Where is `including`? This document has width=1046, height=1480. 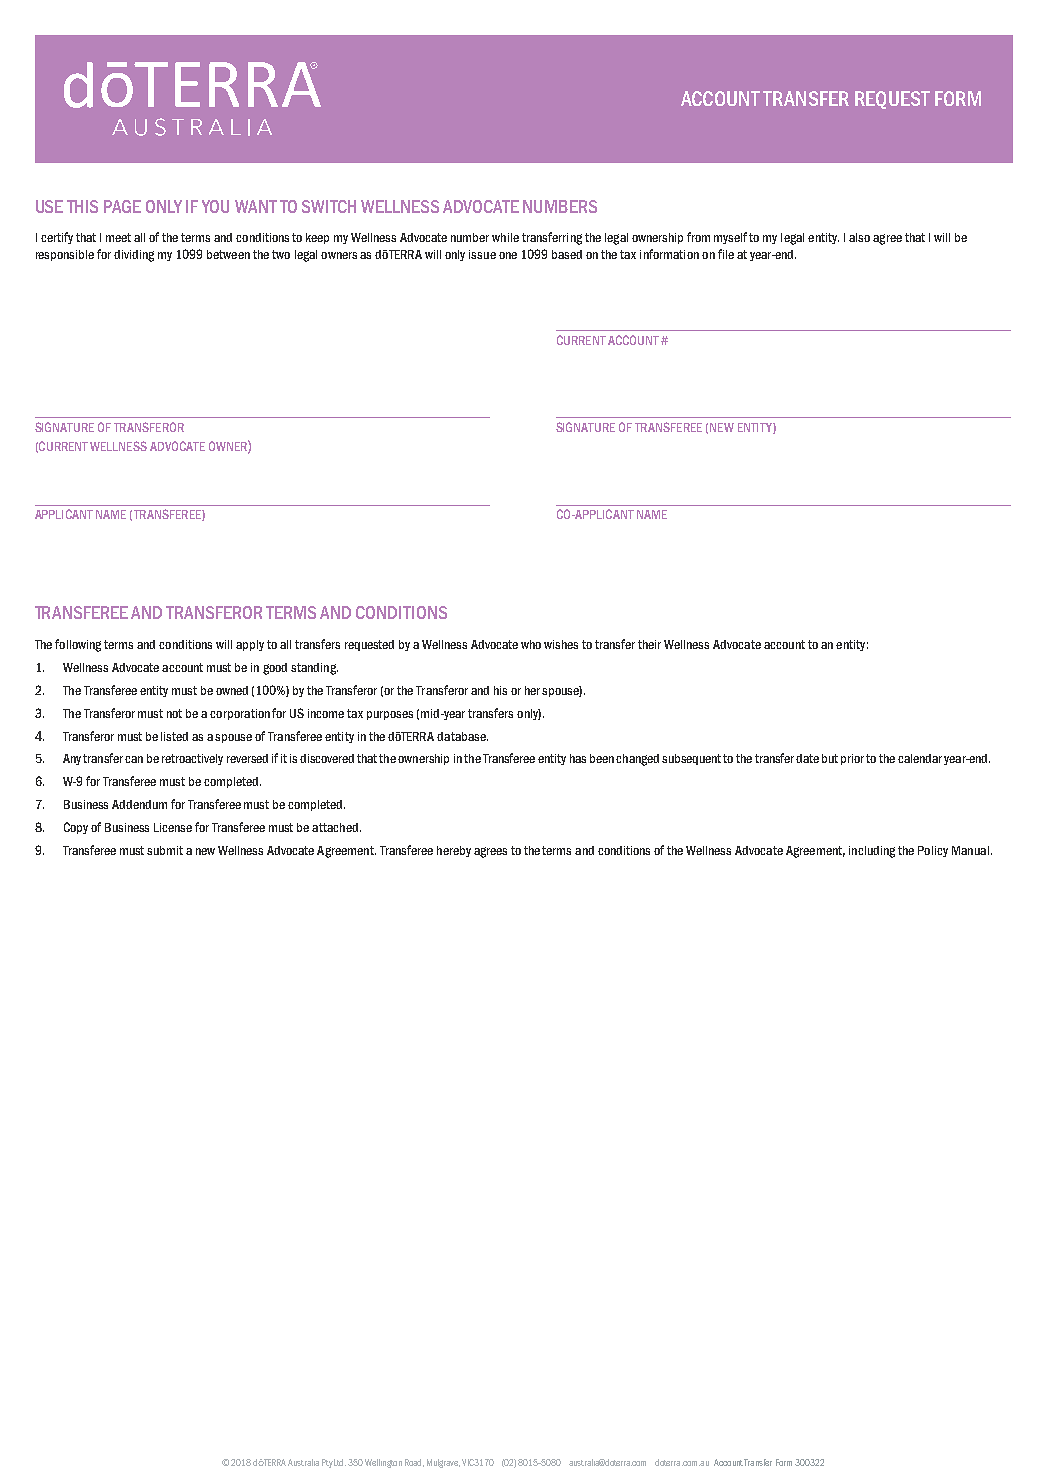 including is located at coordinates (872, 852).
